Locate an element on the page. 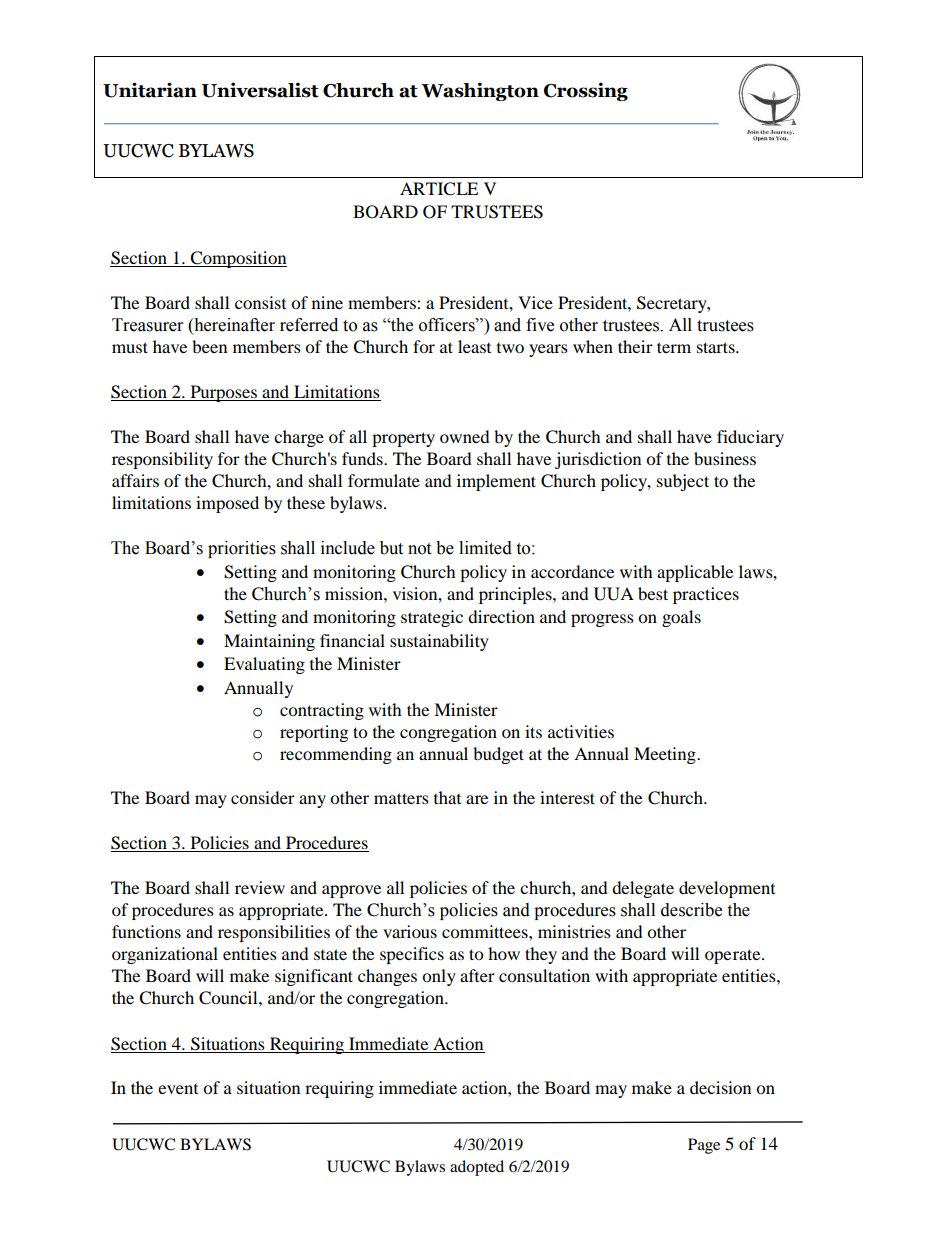 The image size is (952, 1233). Maintaining is located at coordinates (269, 642).
